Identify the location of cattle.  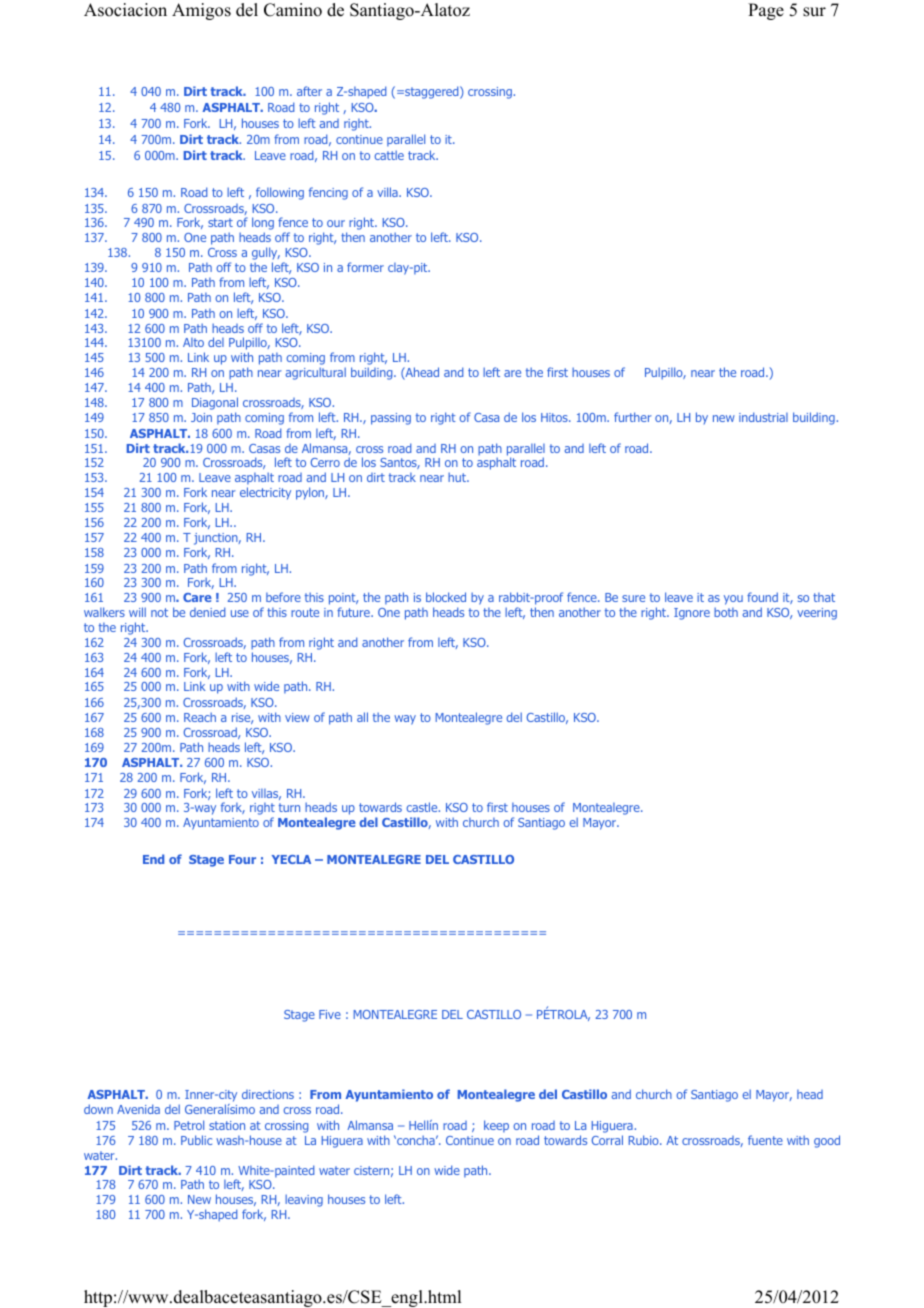
(389, 155).
